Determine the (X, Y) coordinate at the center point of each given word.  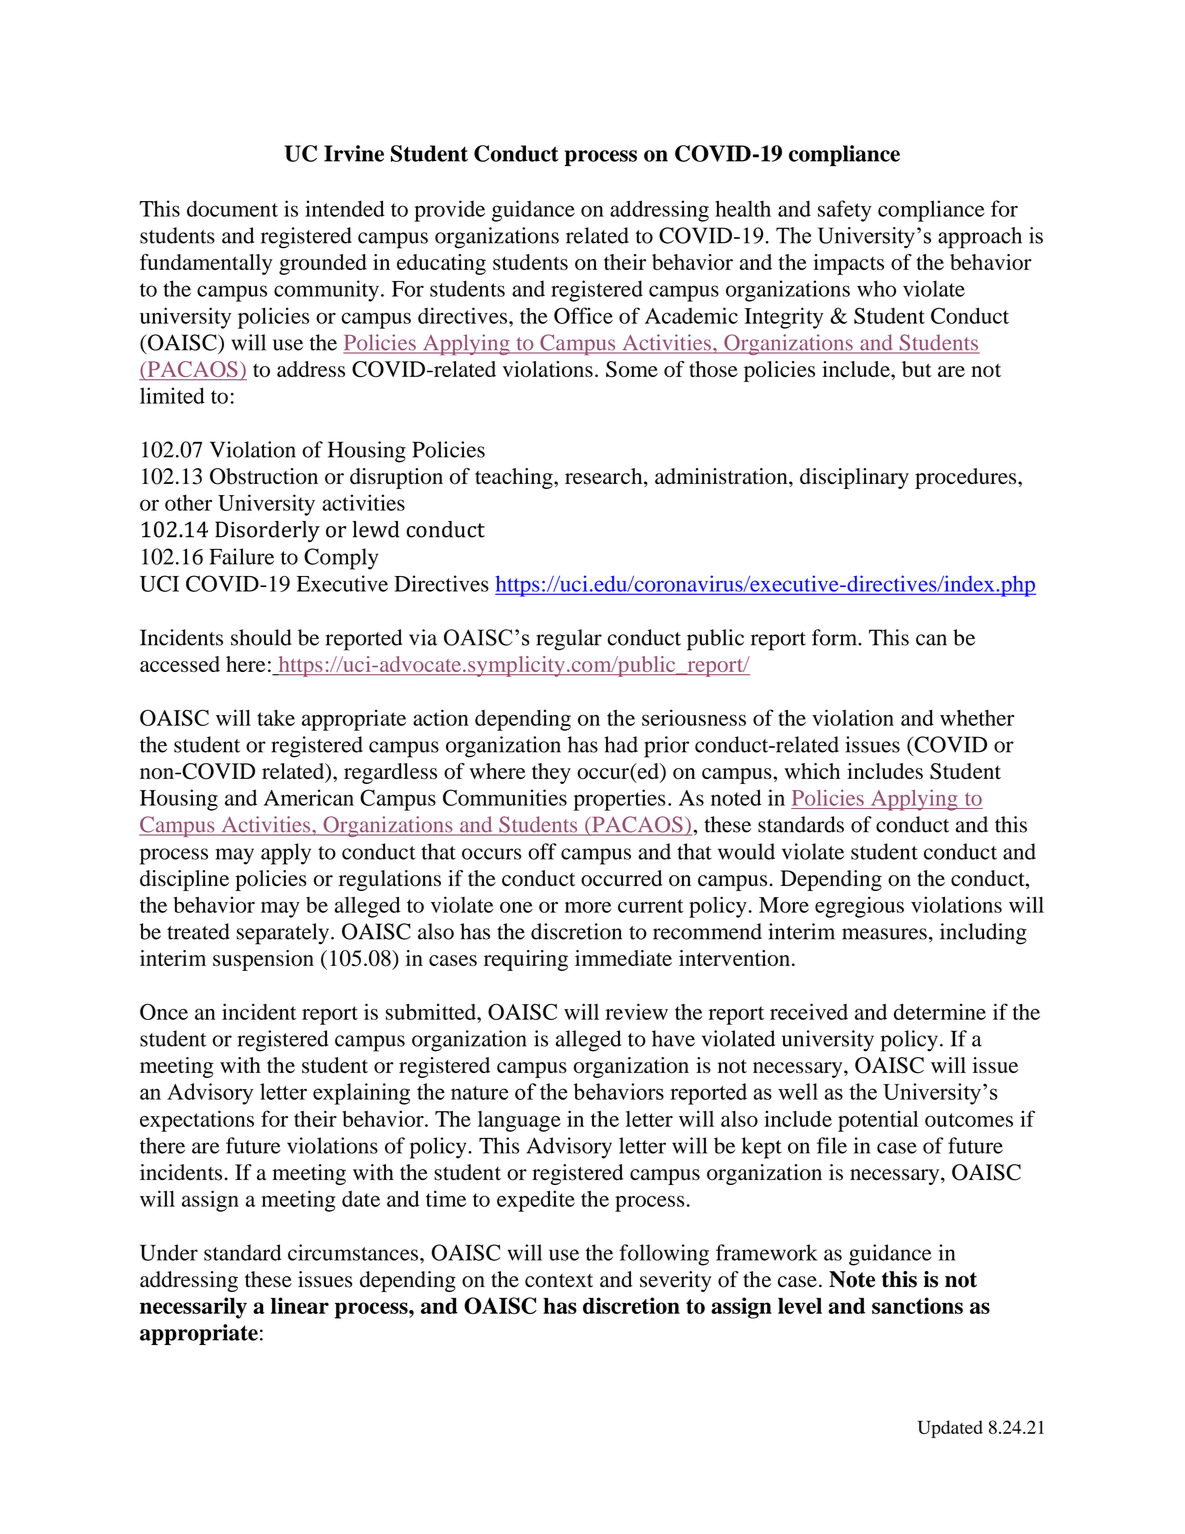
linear (300, 1305)
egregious (859, 907)
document (232, 208)
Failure (241, 556)
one (516, 907)
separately (282, 934)
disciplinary (854, 478)
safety (844, 211)
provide (449, 211)
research (605, 477)
